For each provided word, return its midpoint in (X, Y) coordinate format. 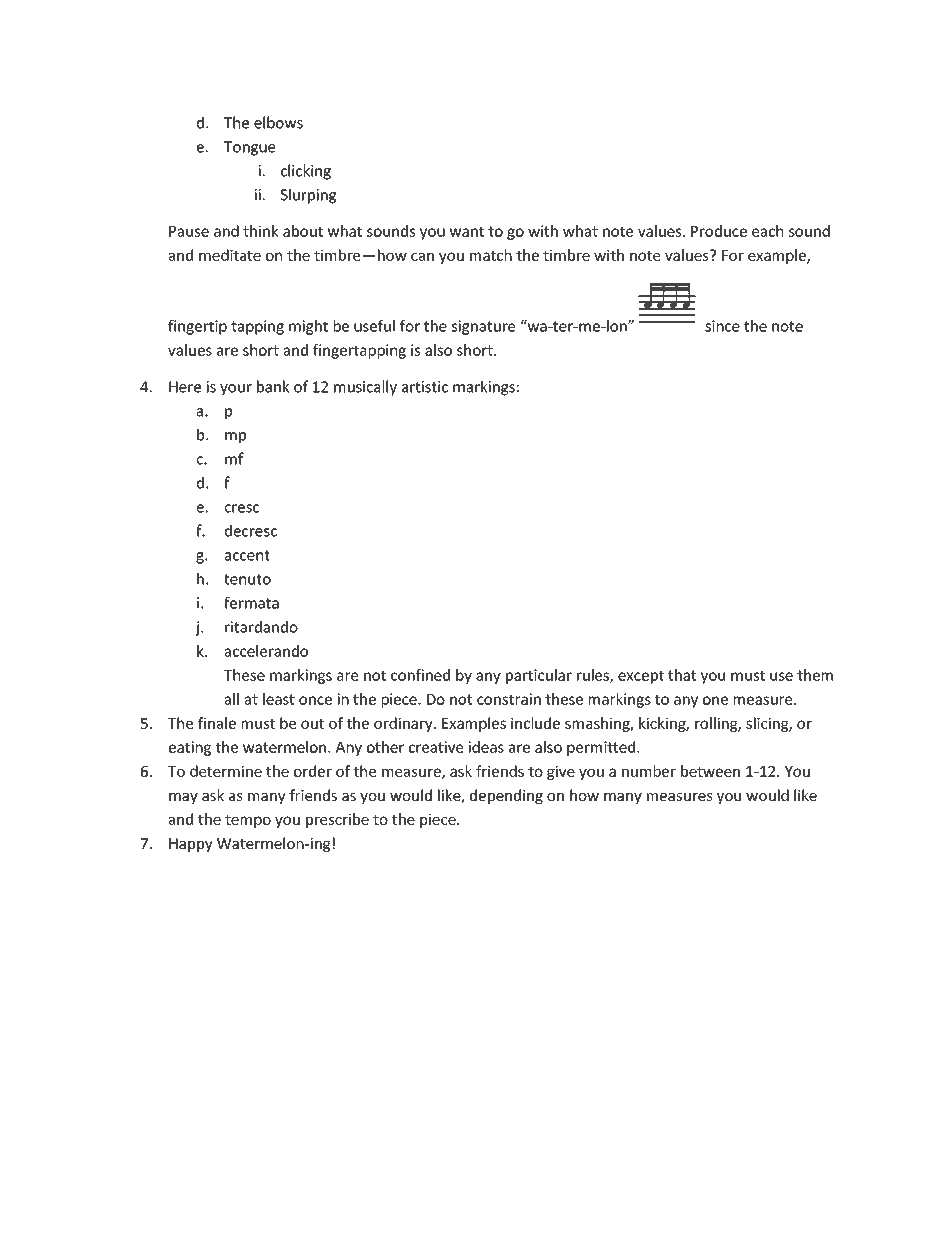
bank (273, 386)
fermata (251, 603)
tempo (248, 821)
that (682, 675)
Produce (719, 231)
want (467, 231)
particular (539, 676)
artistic (425, 387)
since (722, 326)
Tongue (249, 148)
